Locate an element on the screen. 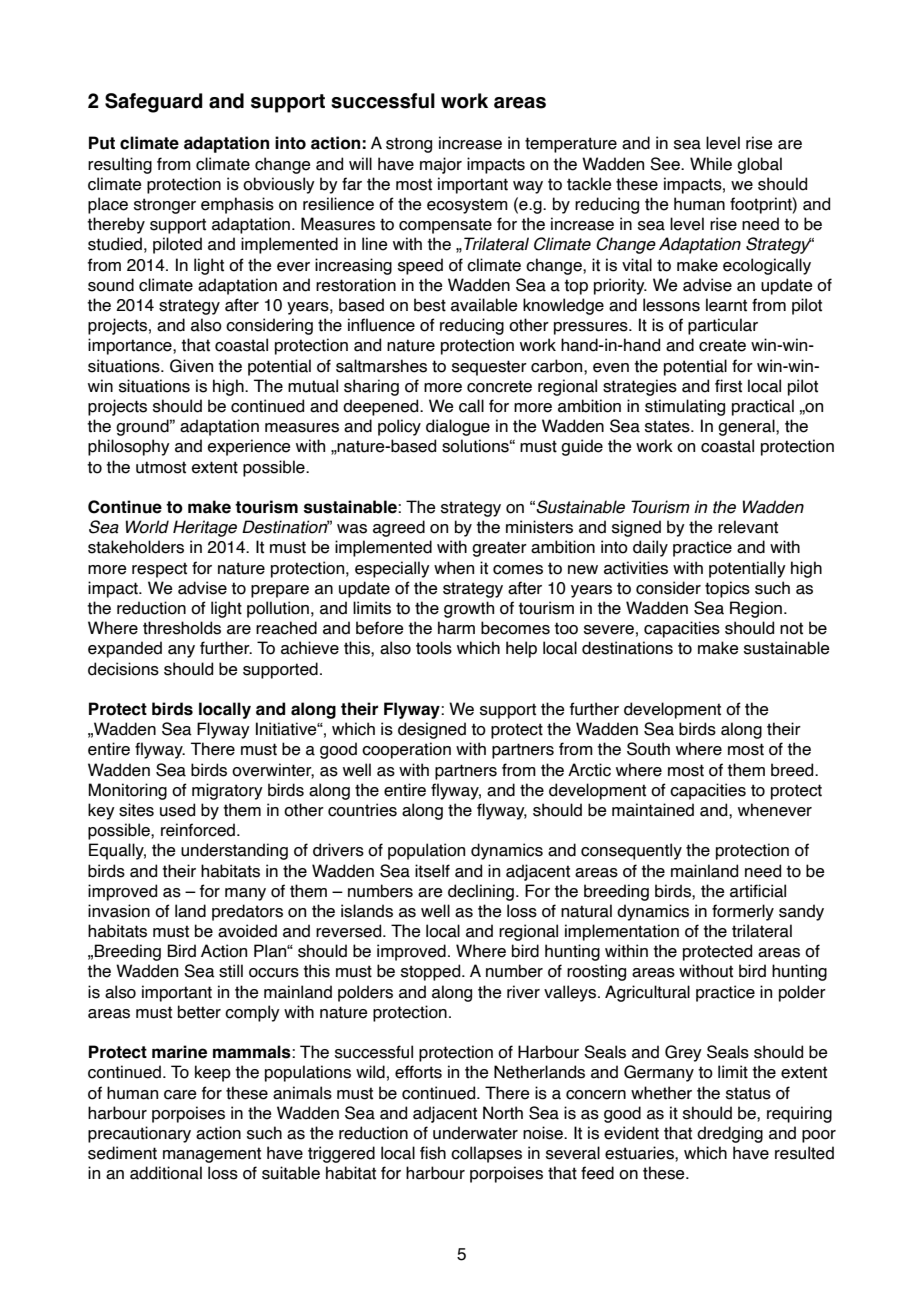  management is located at coordinates (212, 1155).
